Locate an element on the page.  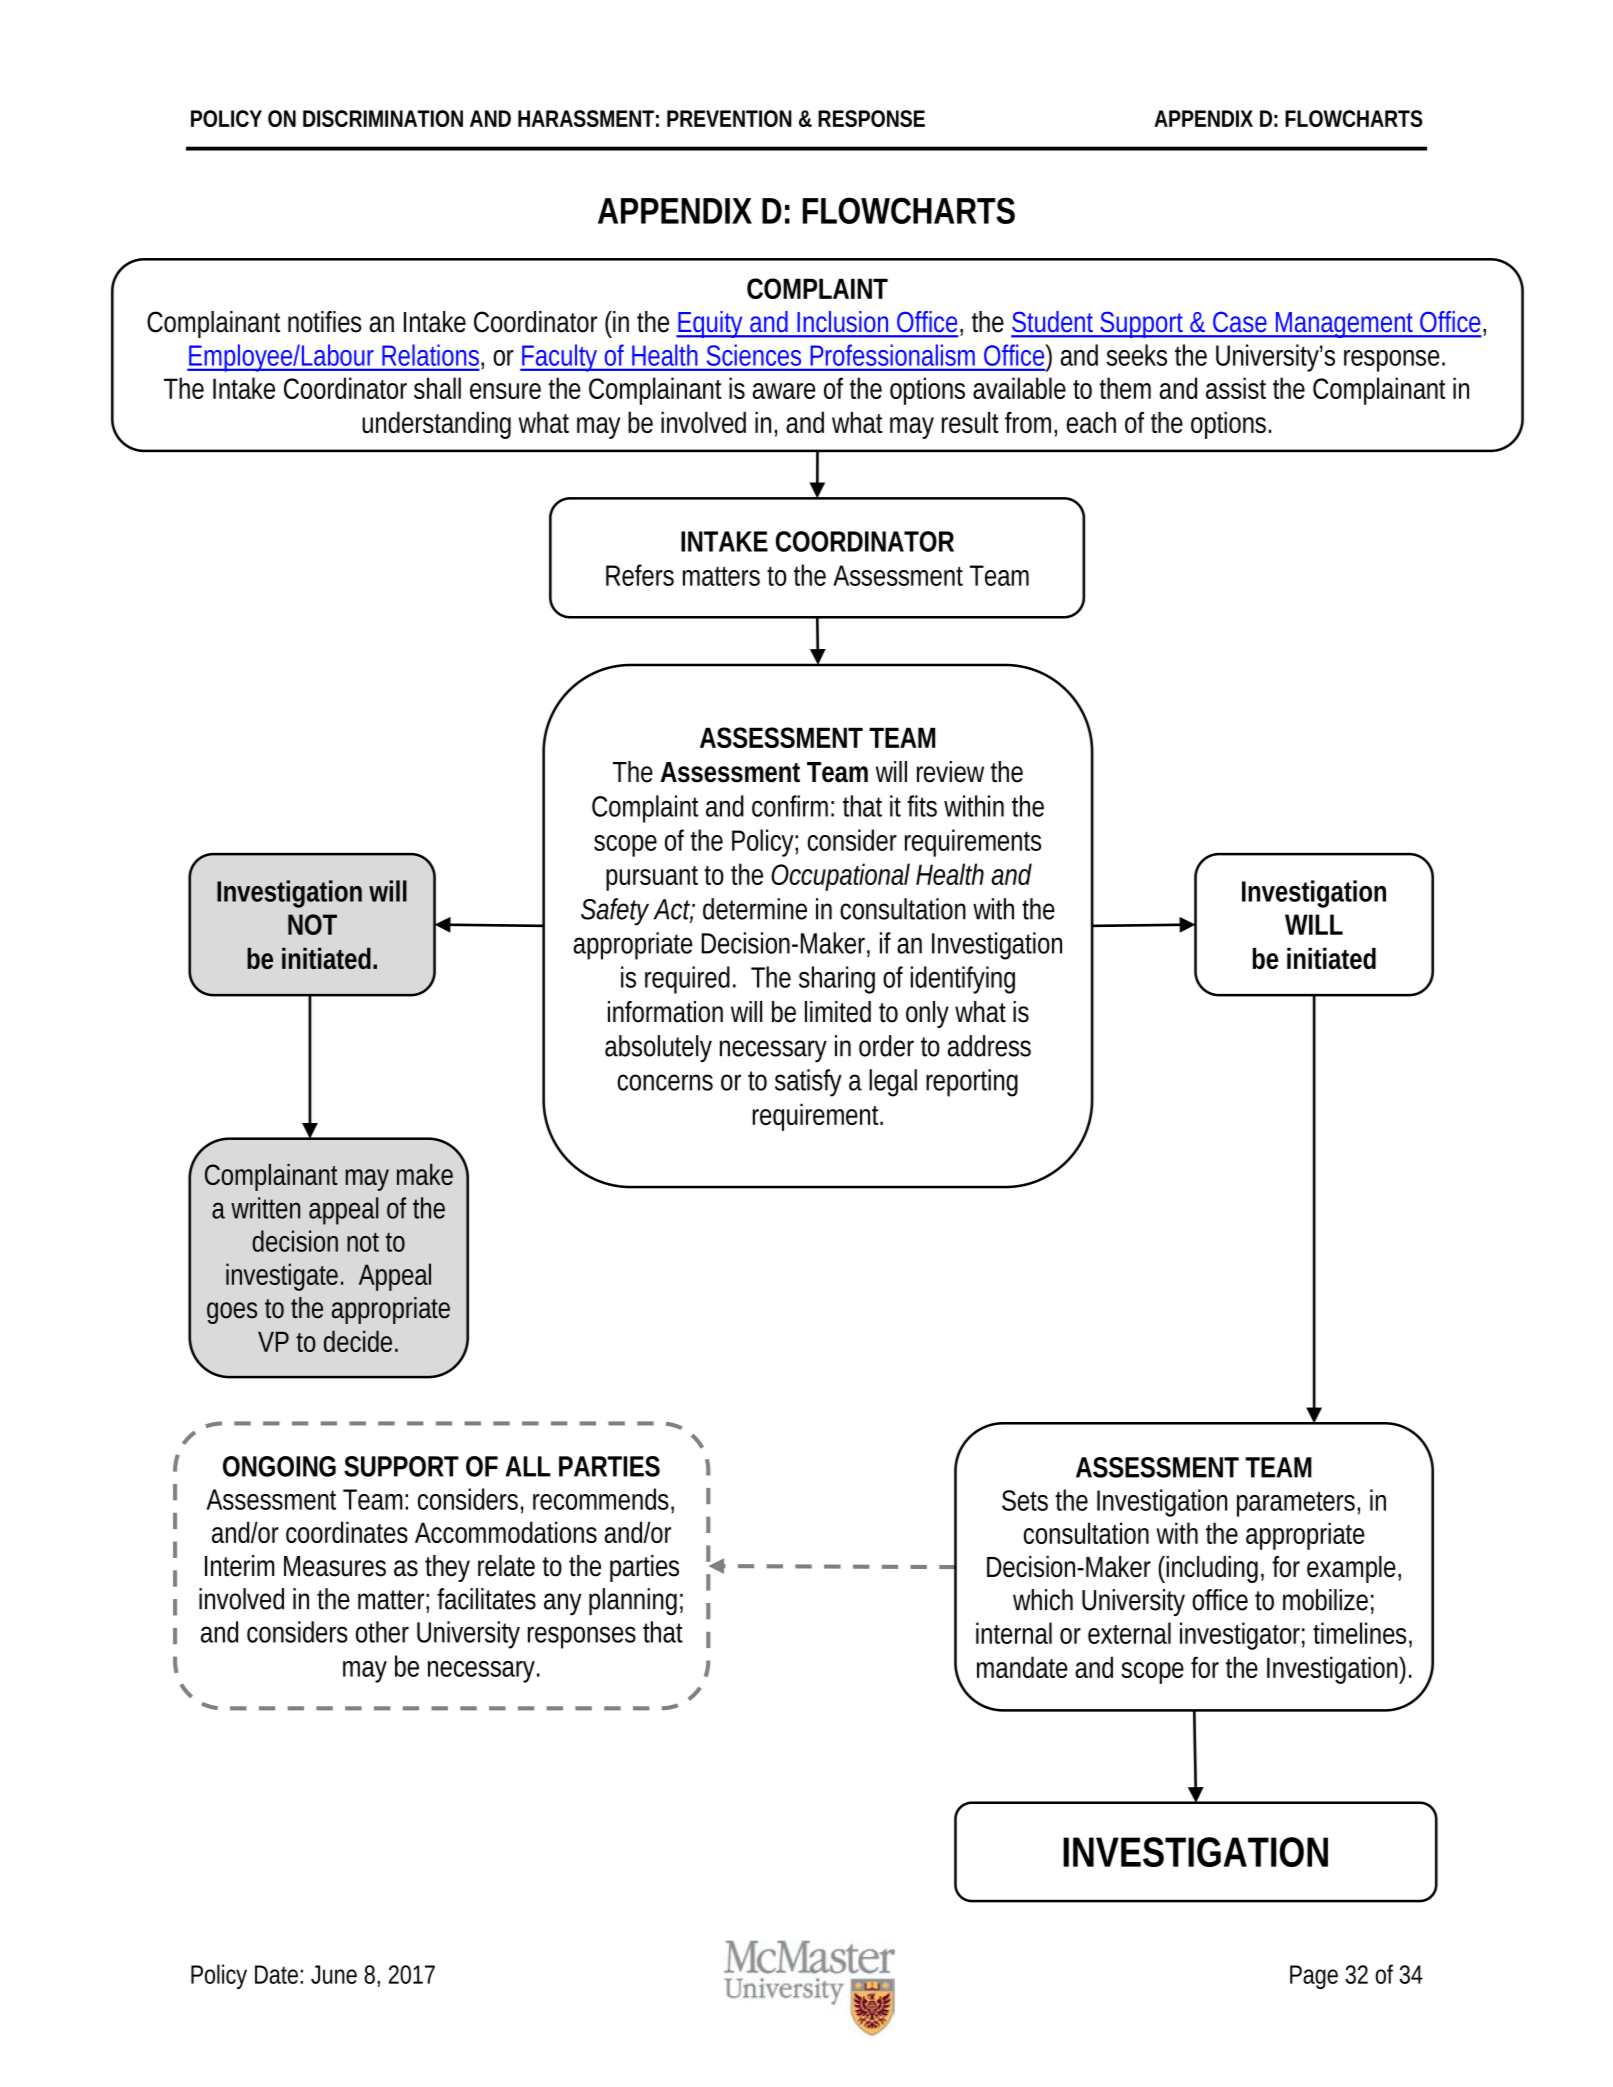
satisfy is located at coordinates (808, 1083).
